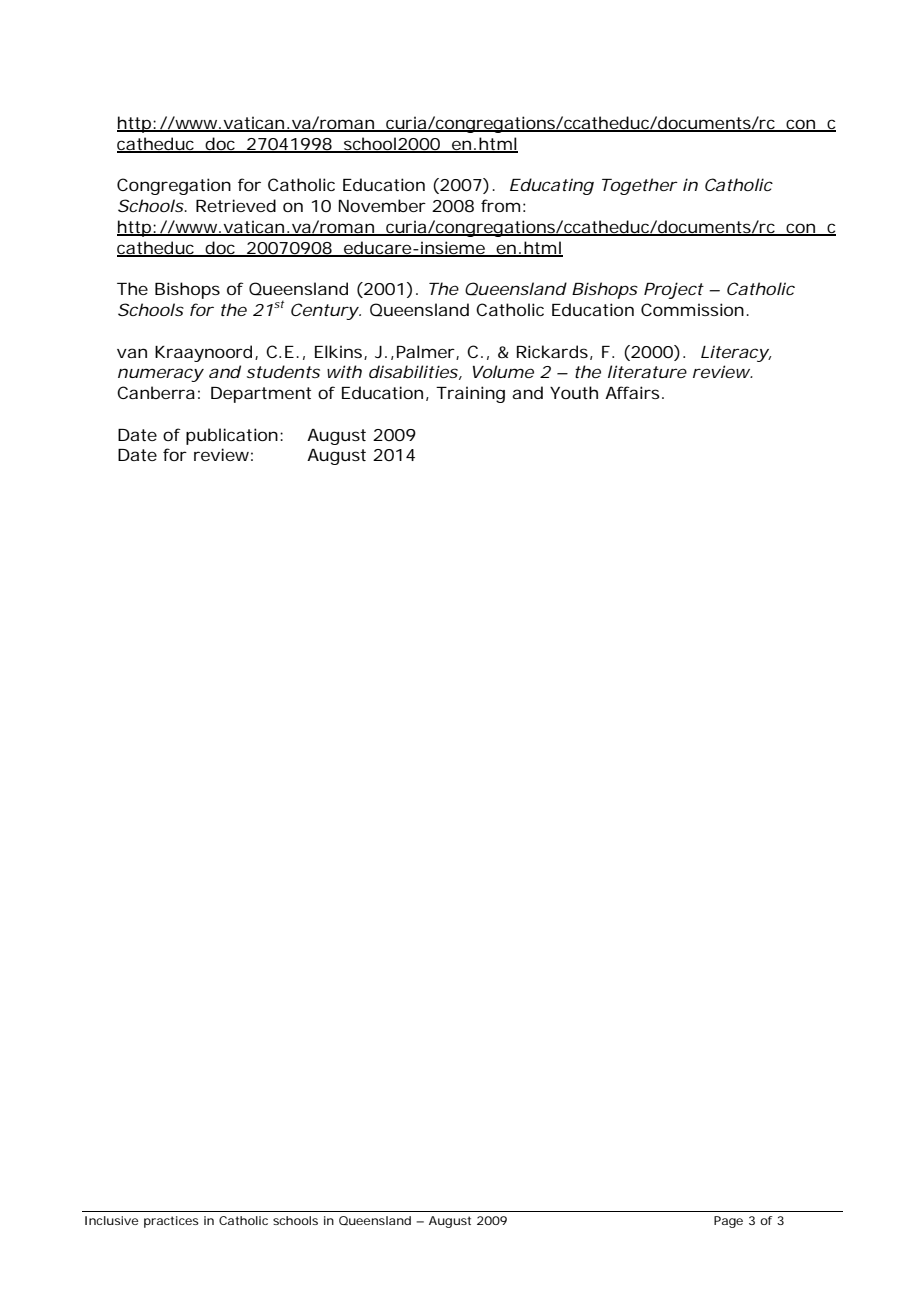  I want to click on van, so click(132, 353).
